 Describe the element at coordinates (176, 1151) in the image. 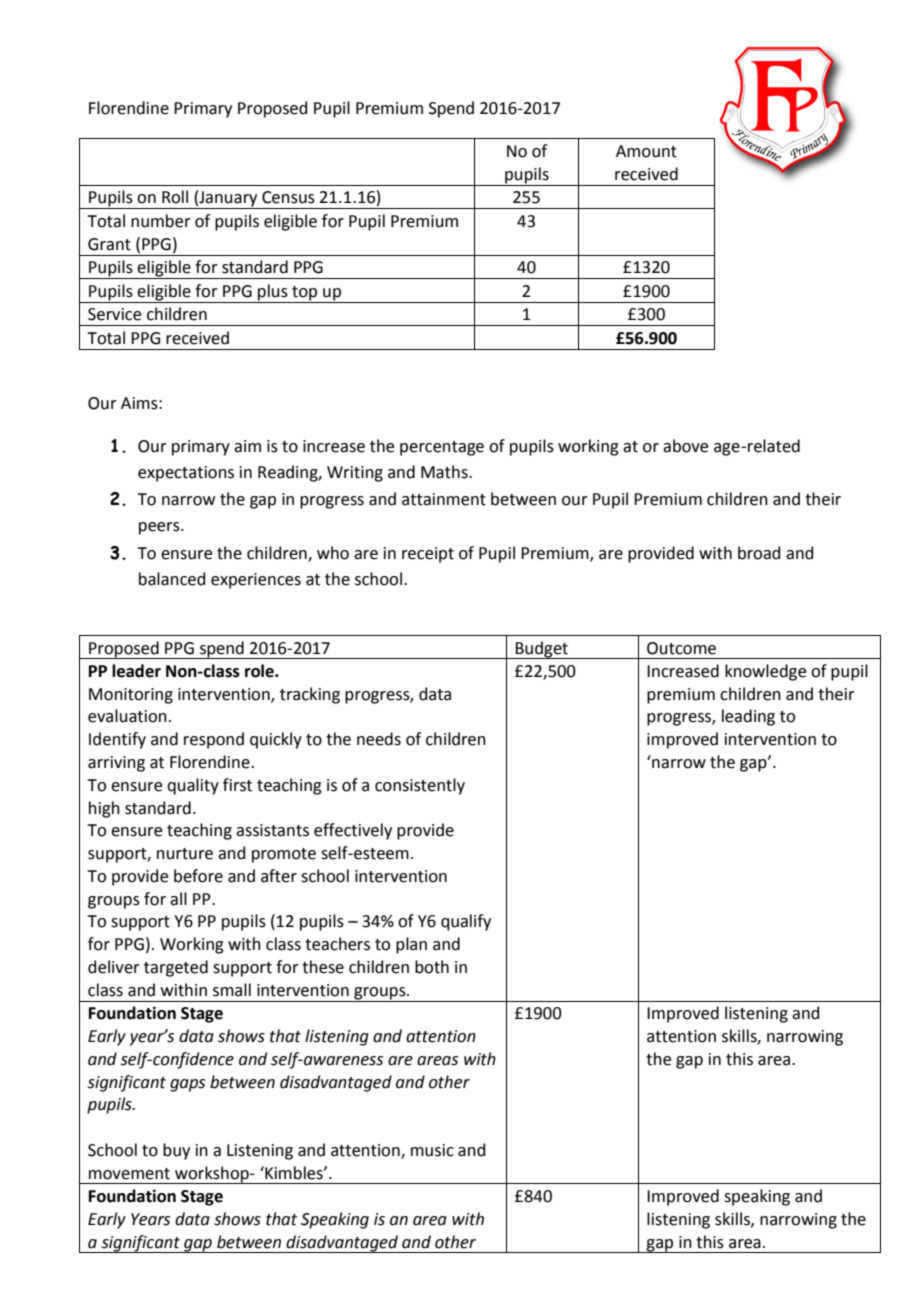

I see `buy` at that location.
